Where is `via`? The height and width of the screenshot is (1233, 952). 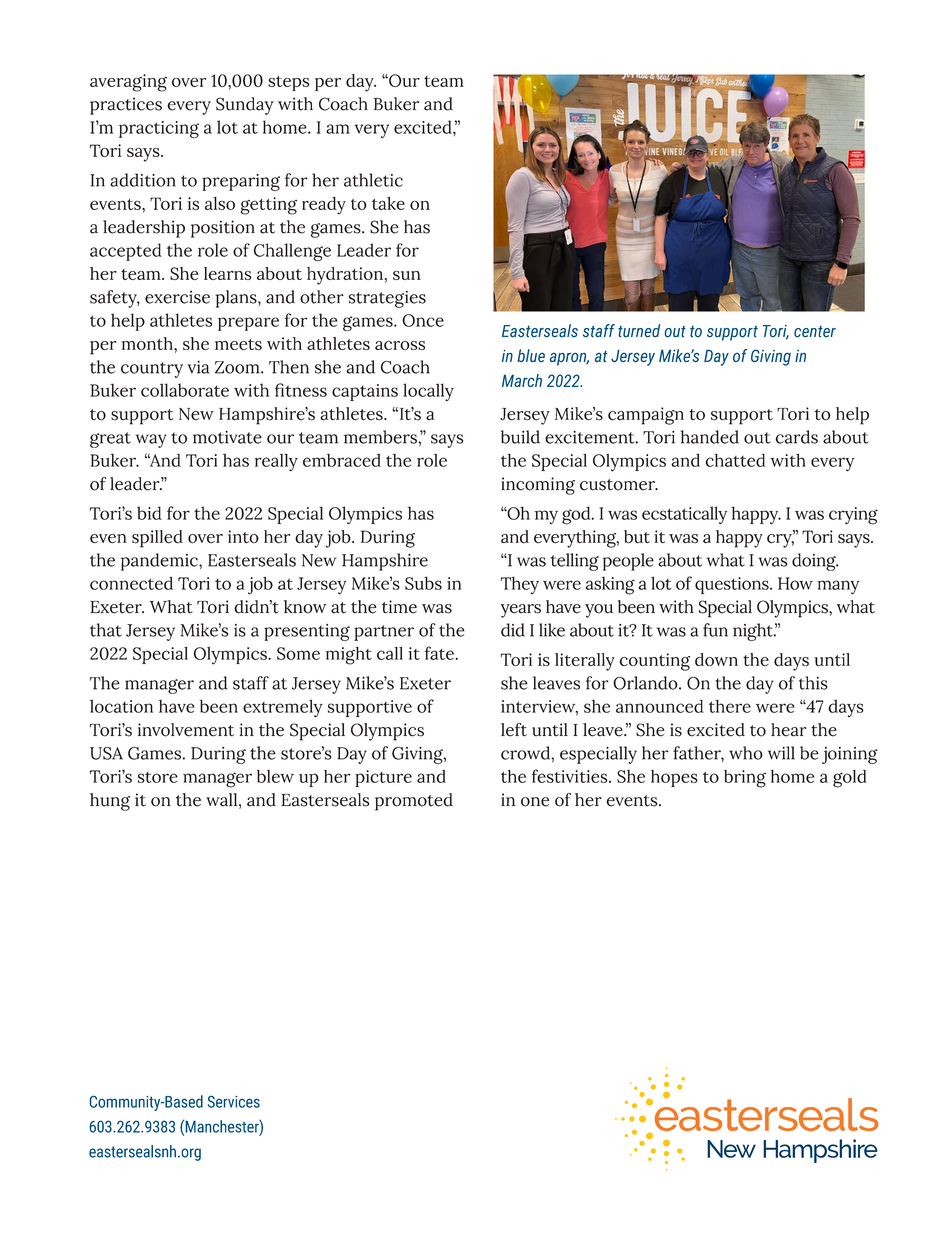 via is located at coordinates (199, 367).
